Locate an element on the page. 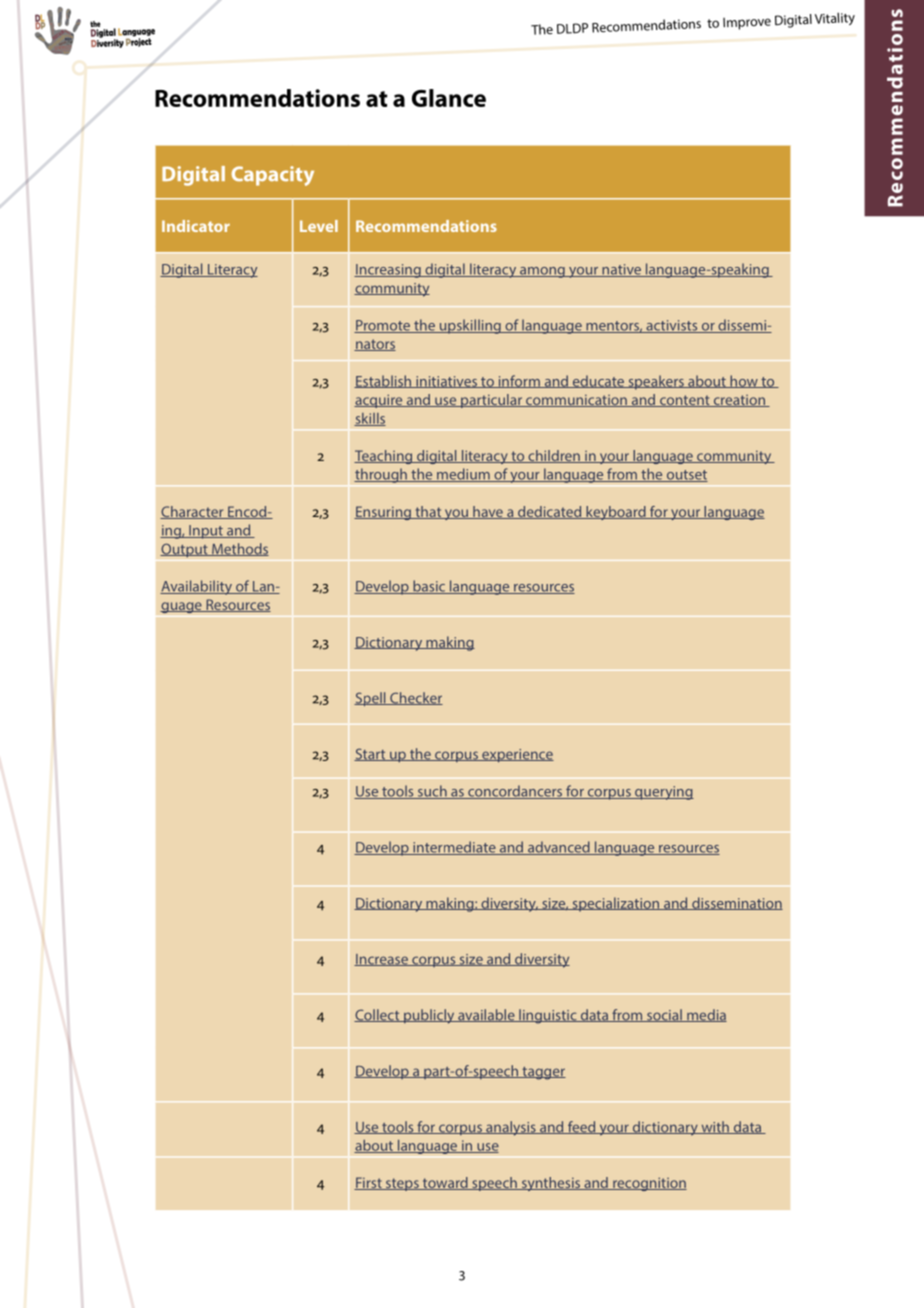  toward is located at coordinates (445, 1183).
